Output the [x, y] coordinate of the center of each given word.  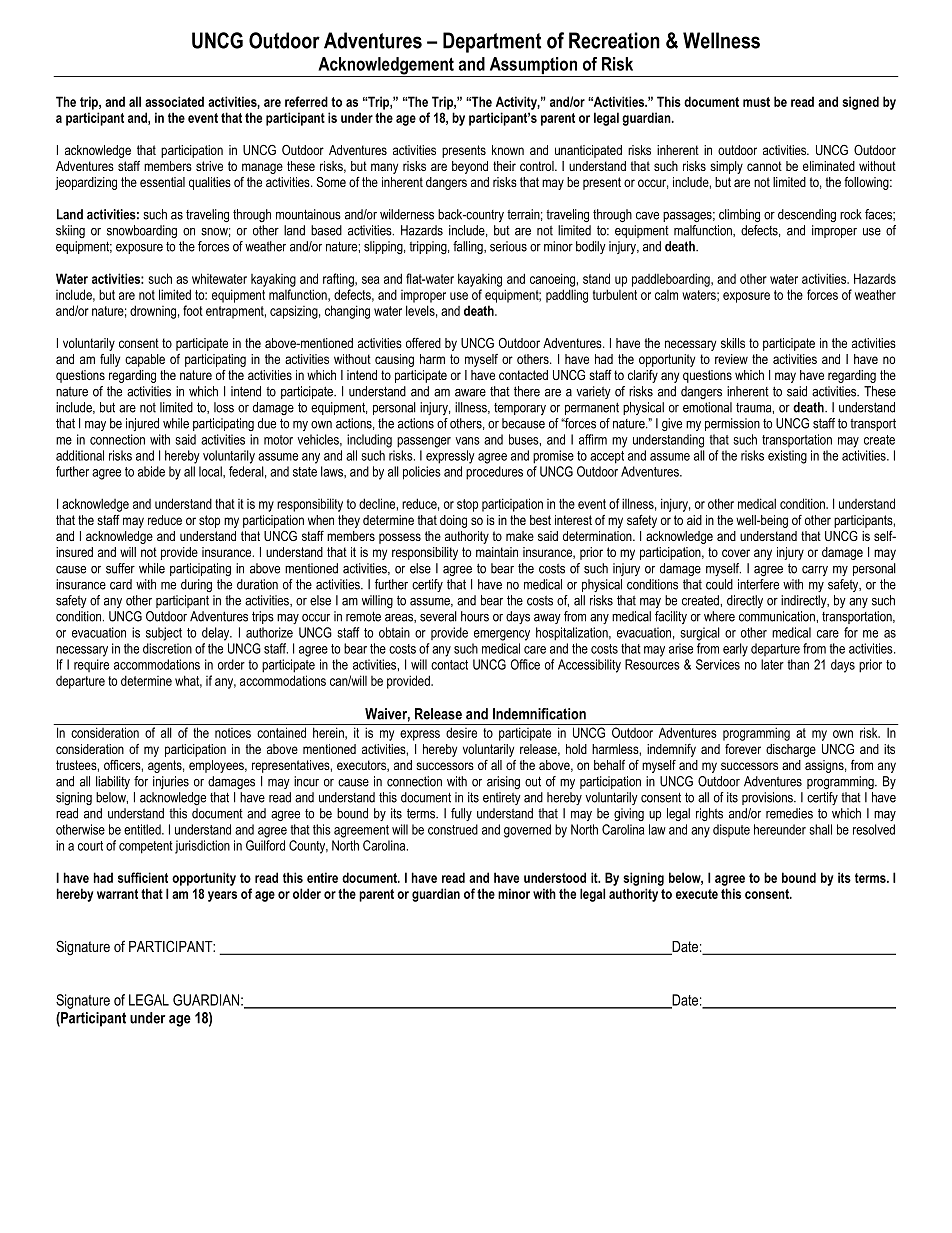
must [756, 102]
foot [193, 310]
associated [174, 101]
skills [733, 343]
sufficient [143, 877]
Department [492, 42]
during [196, 585]
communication [778, 616]
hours [475, 616]
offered [423, 343]
